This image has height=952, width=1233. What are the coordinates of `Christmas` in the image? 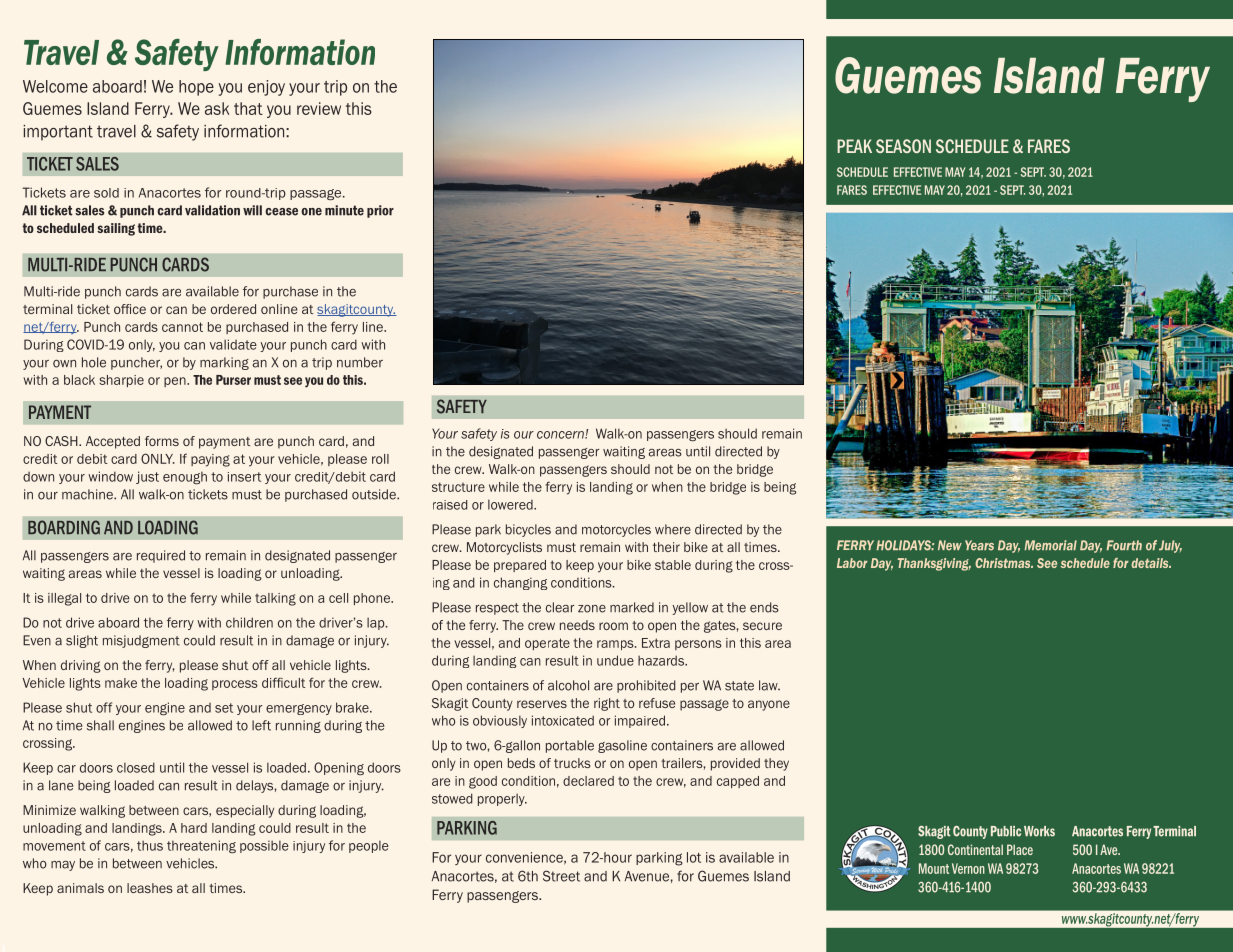 It's located at (1004, 563).
